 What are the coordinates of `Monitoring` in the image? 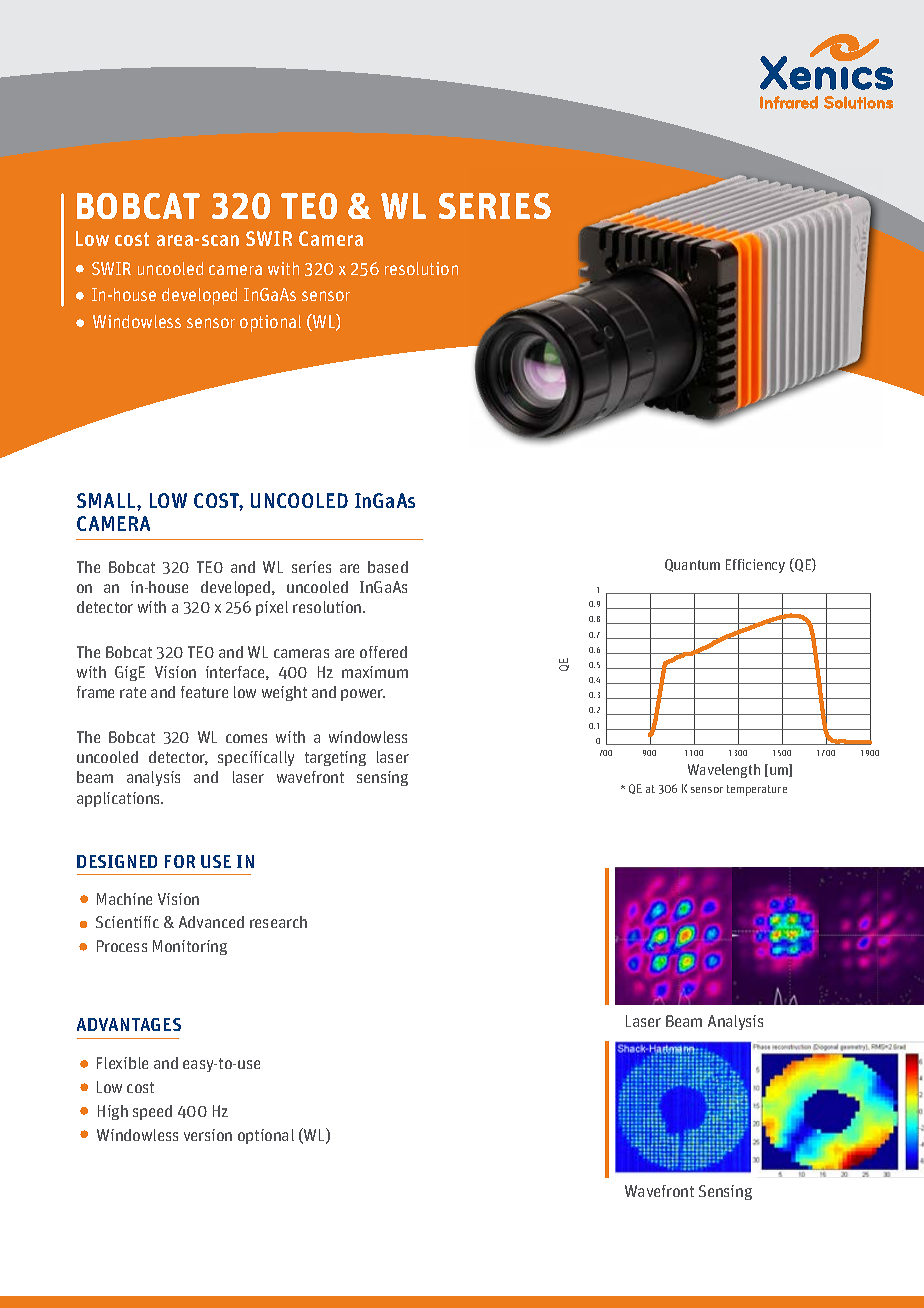 It's located at (190, 947).
